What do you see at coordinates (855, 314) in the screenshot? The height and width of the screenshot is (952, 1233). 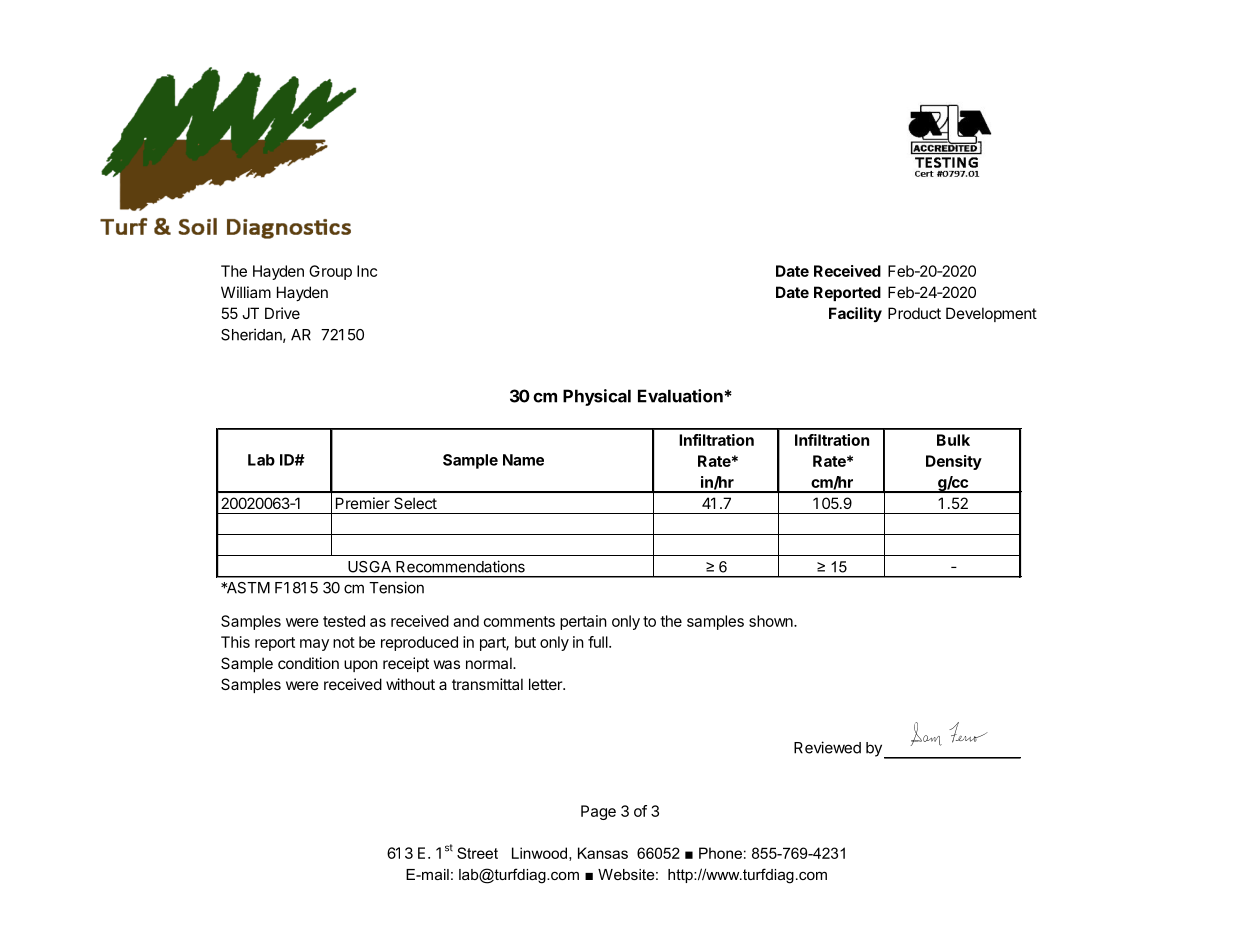 I see `Facility` at bounding box center [855, 314].
